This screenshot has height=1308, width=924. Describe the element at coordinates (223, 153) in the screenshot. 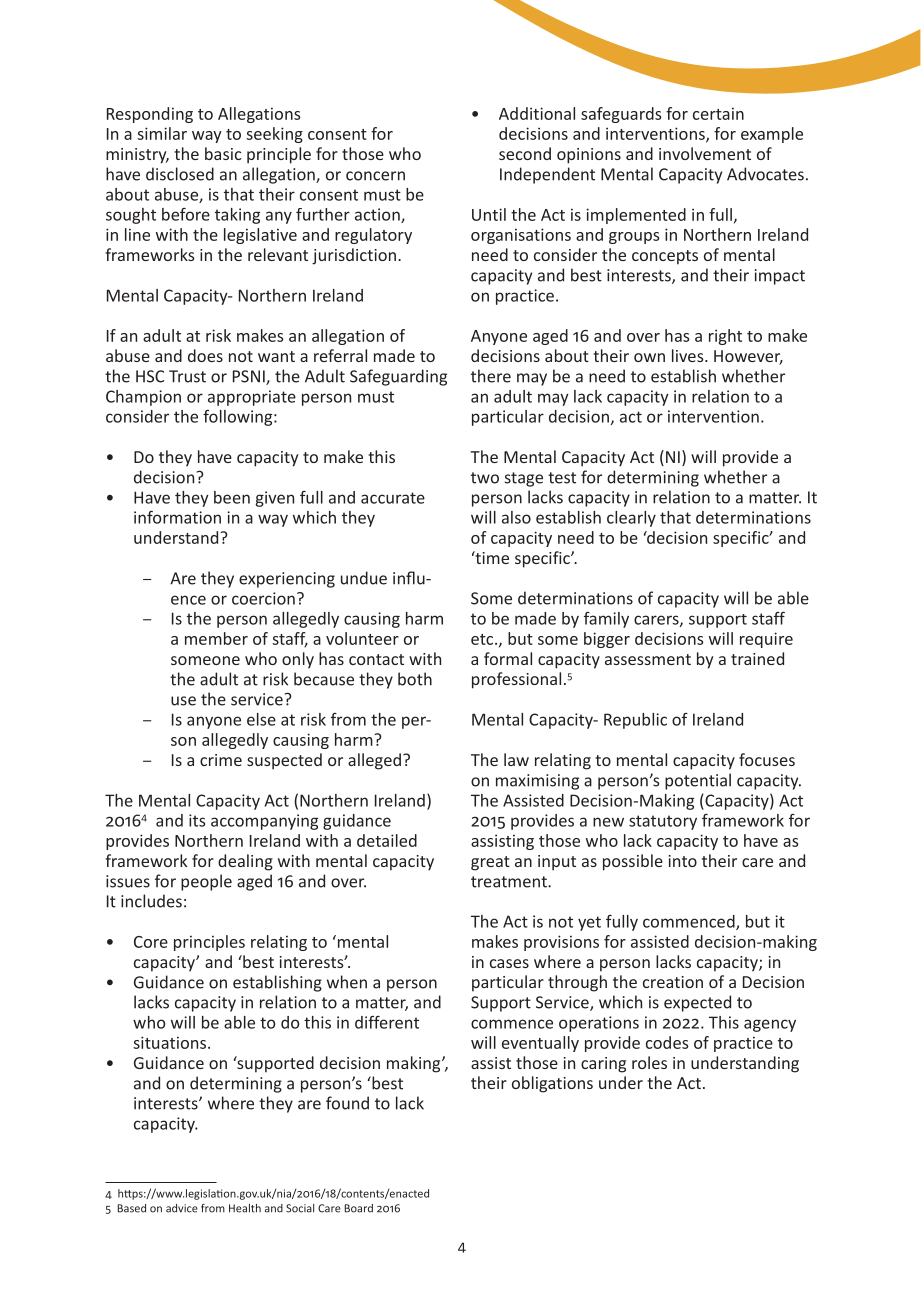

I see `basic` at that location.
